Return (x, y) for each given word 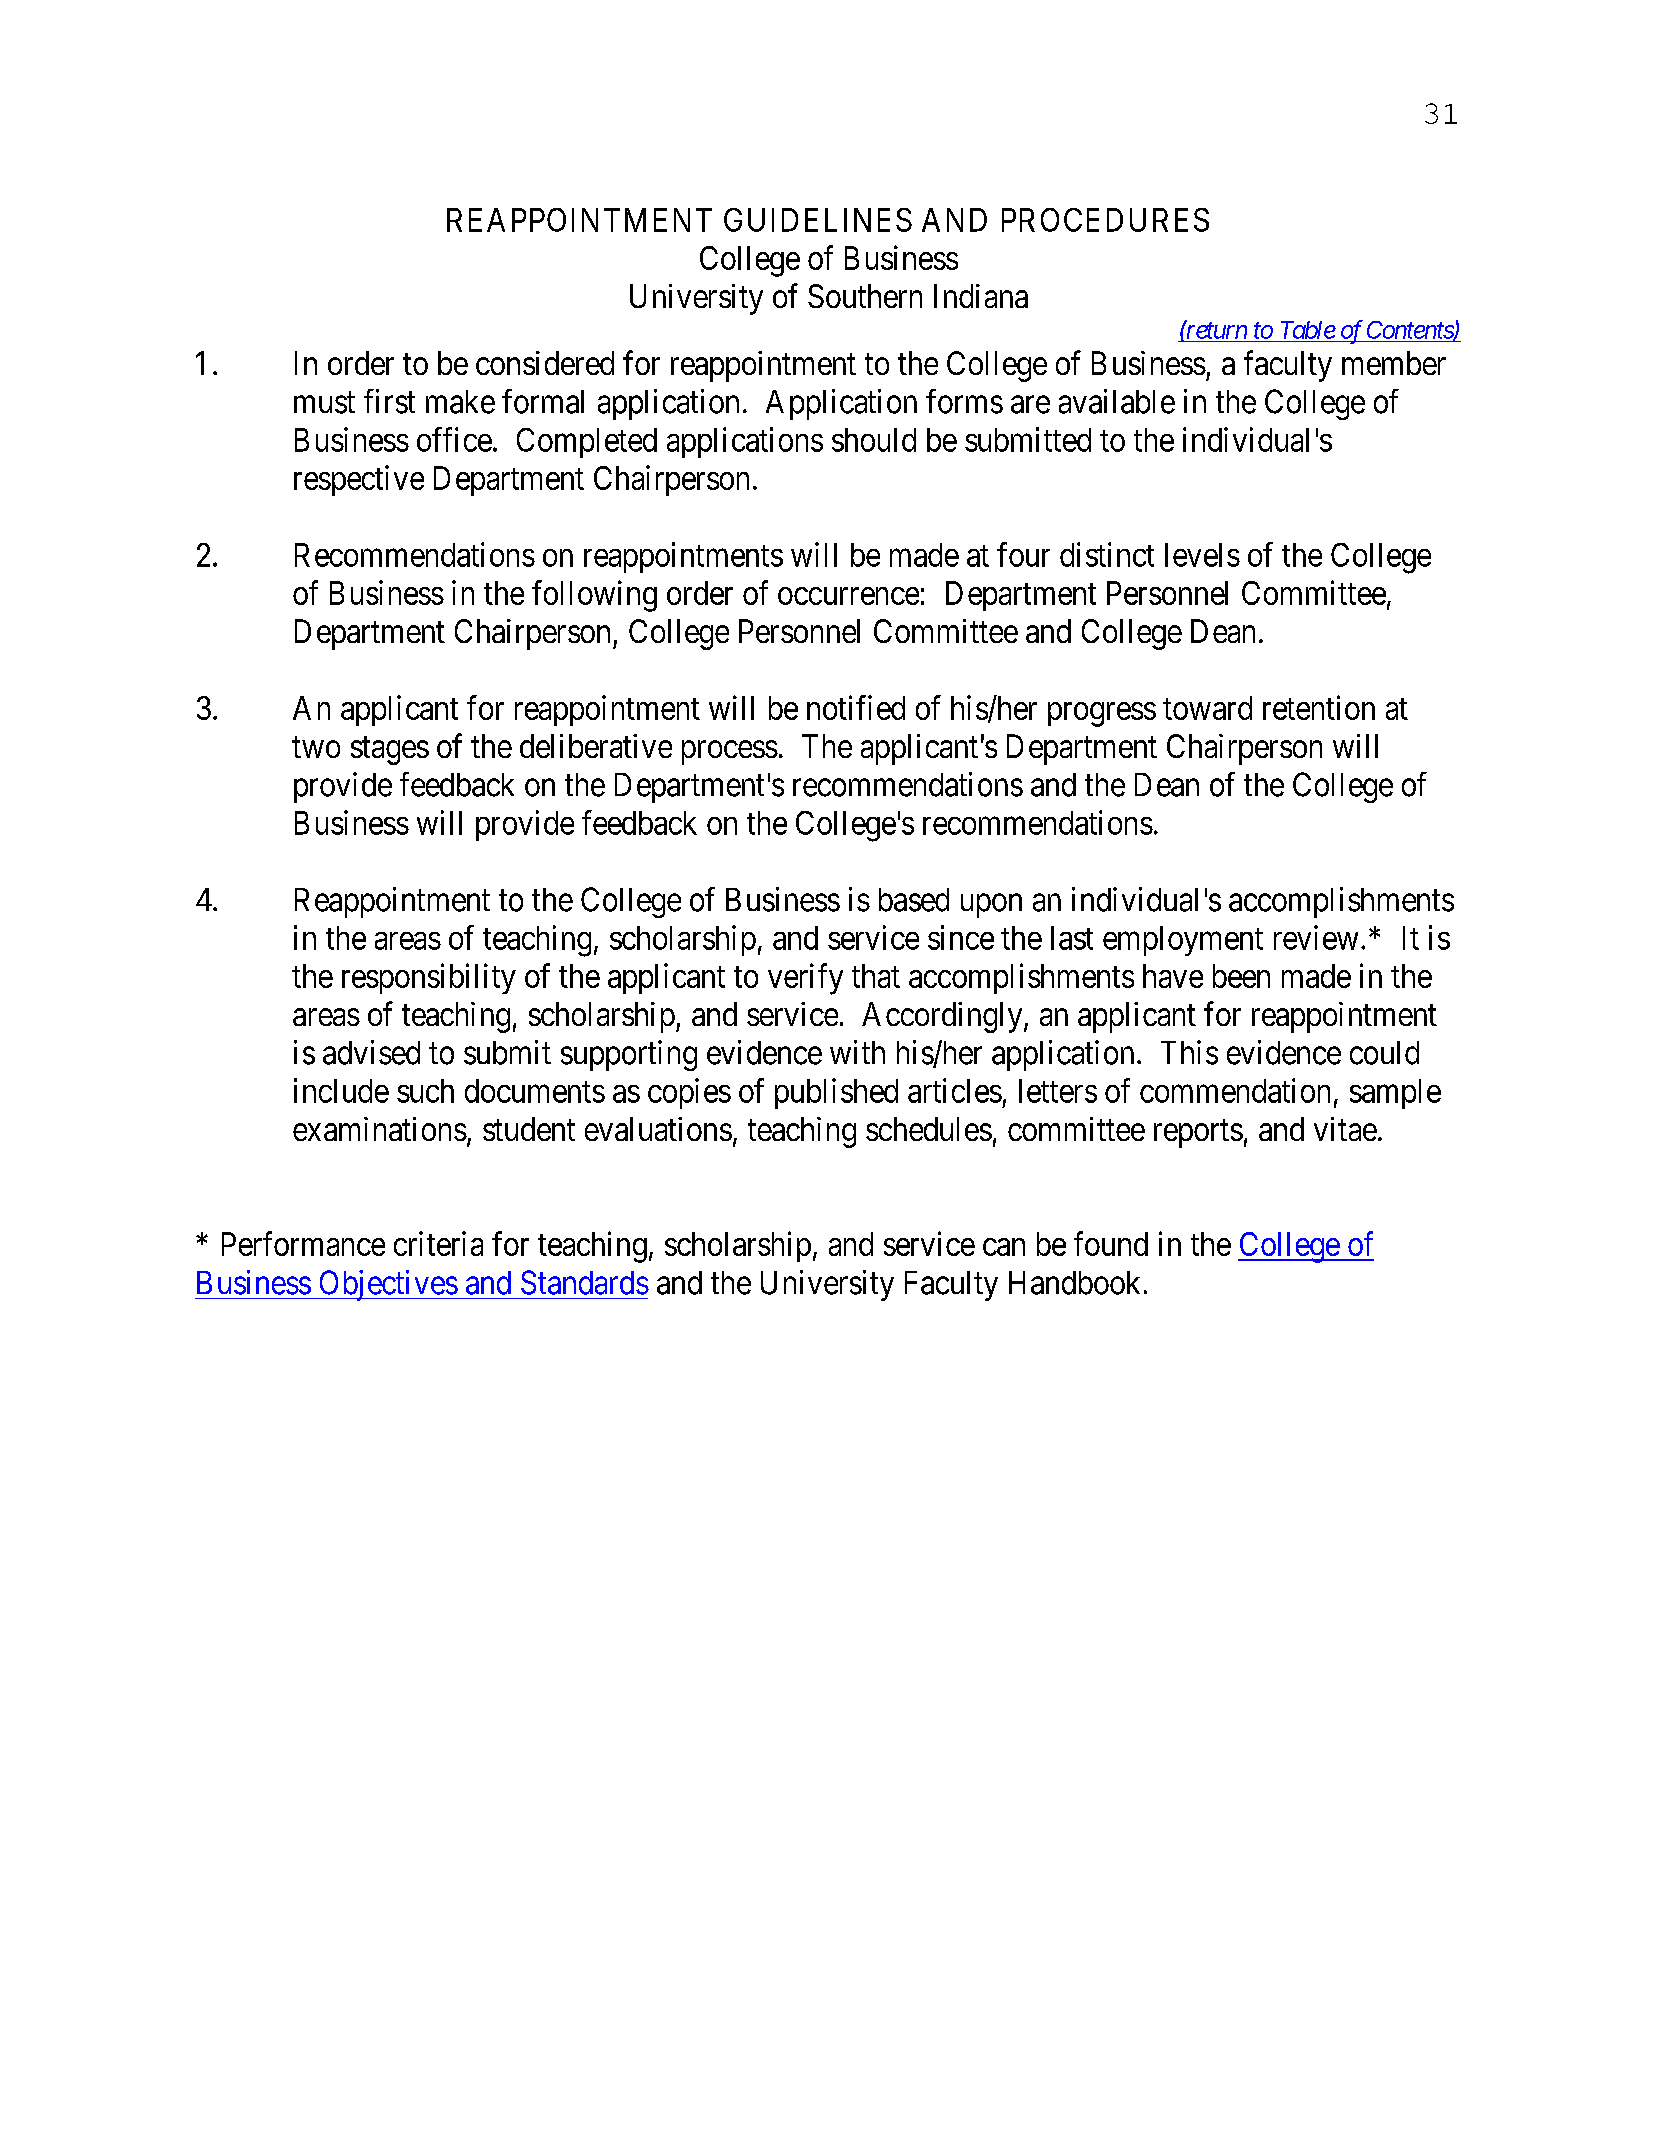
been (1241, 976)
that (876, 976)
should (874, 440)
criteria (438, 1243)
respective (359, 480)
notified (856, 707)
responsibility (429, 978)
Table (1308, 330)
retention (1319, 707)
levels (1202, 555)
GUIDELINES (818, 220)
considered (545, 363)
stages (390, 751)
